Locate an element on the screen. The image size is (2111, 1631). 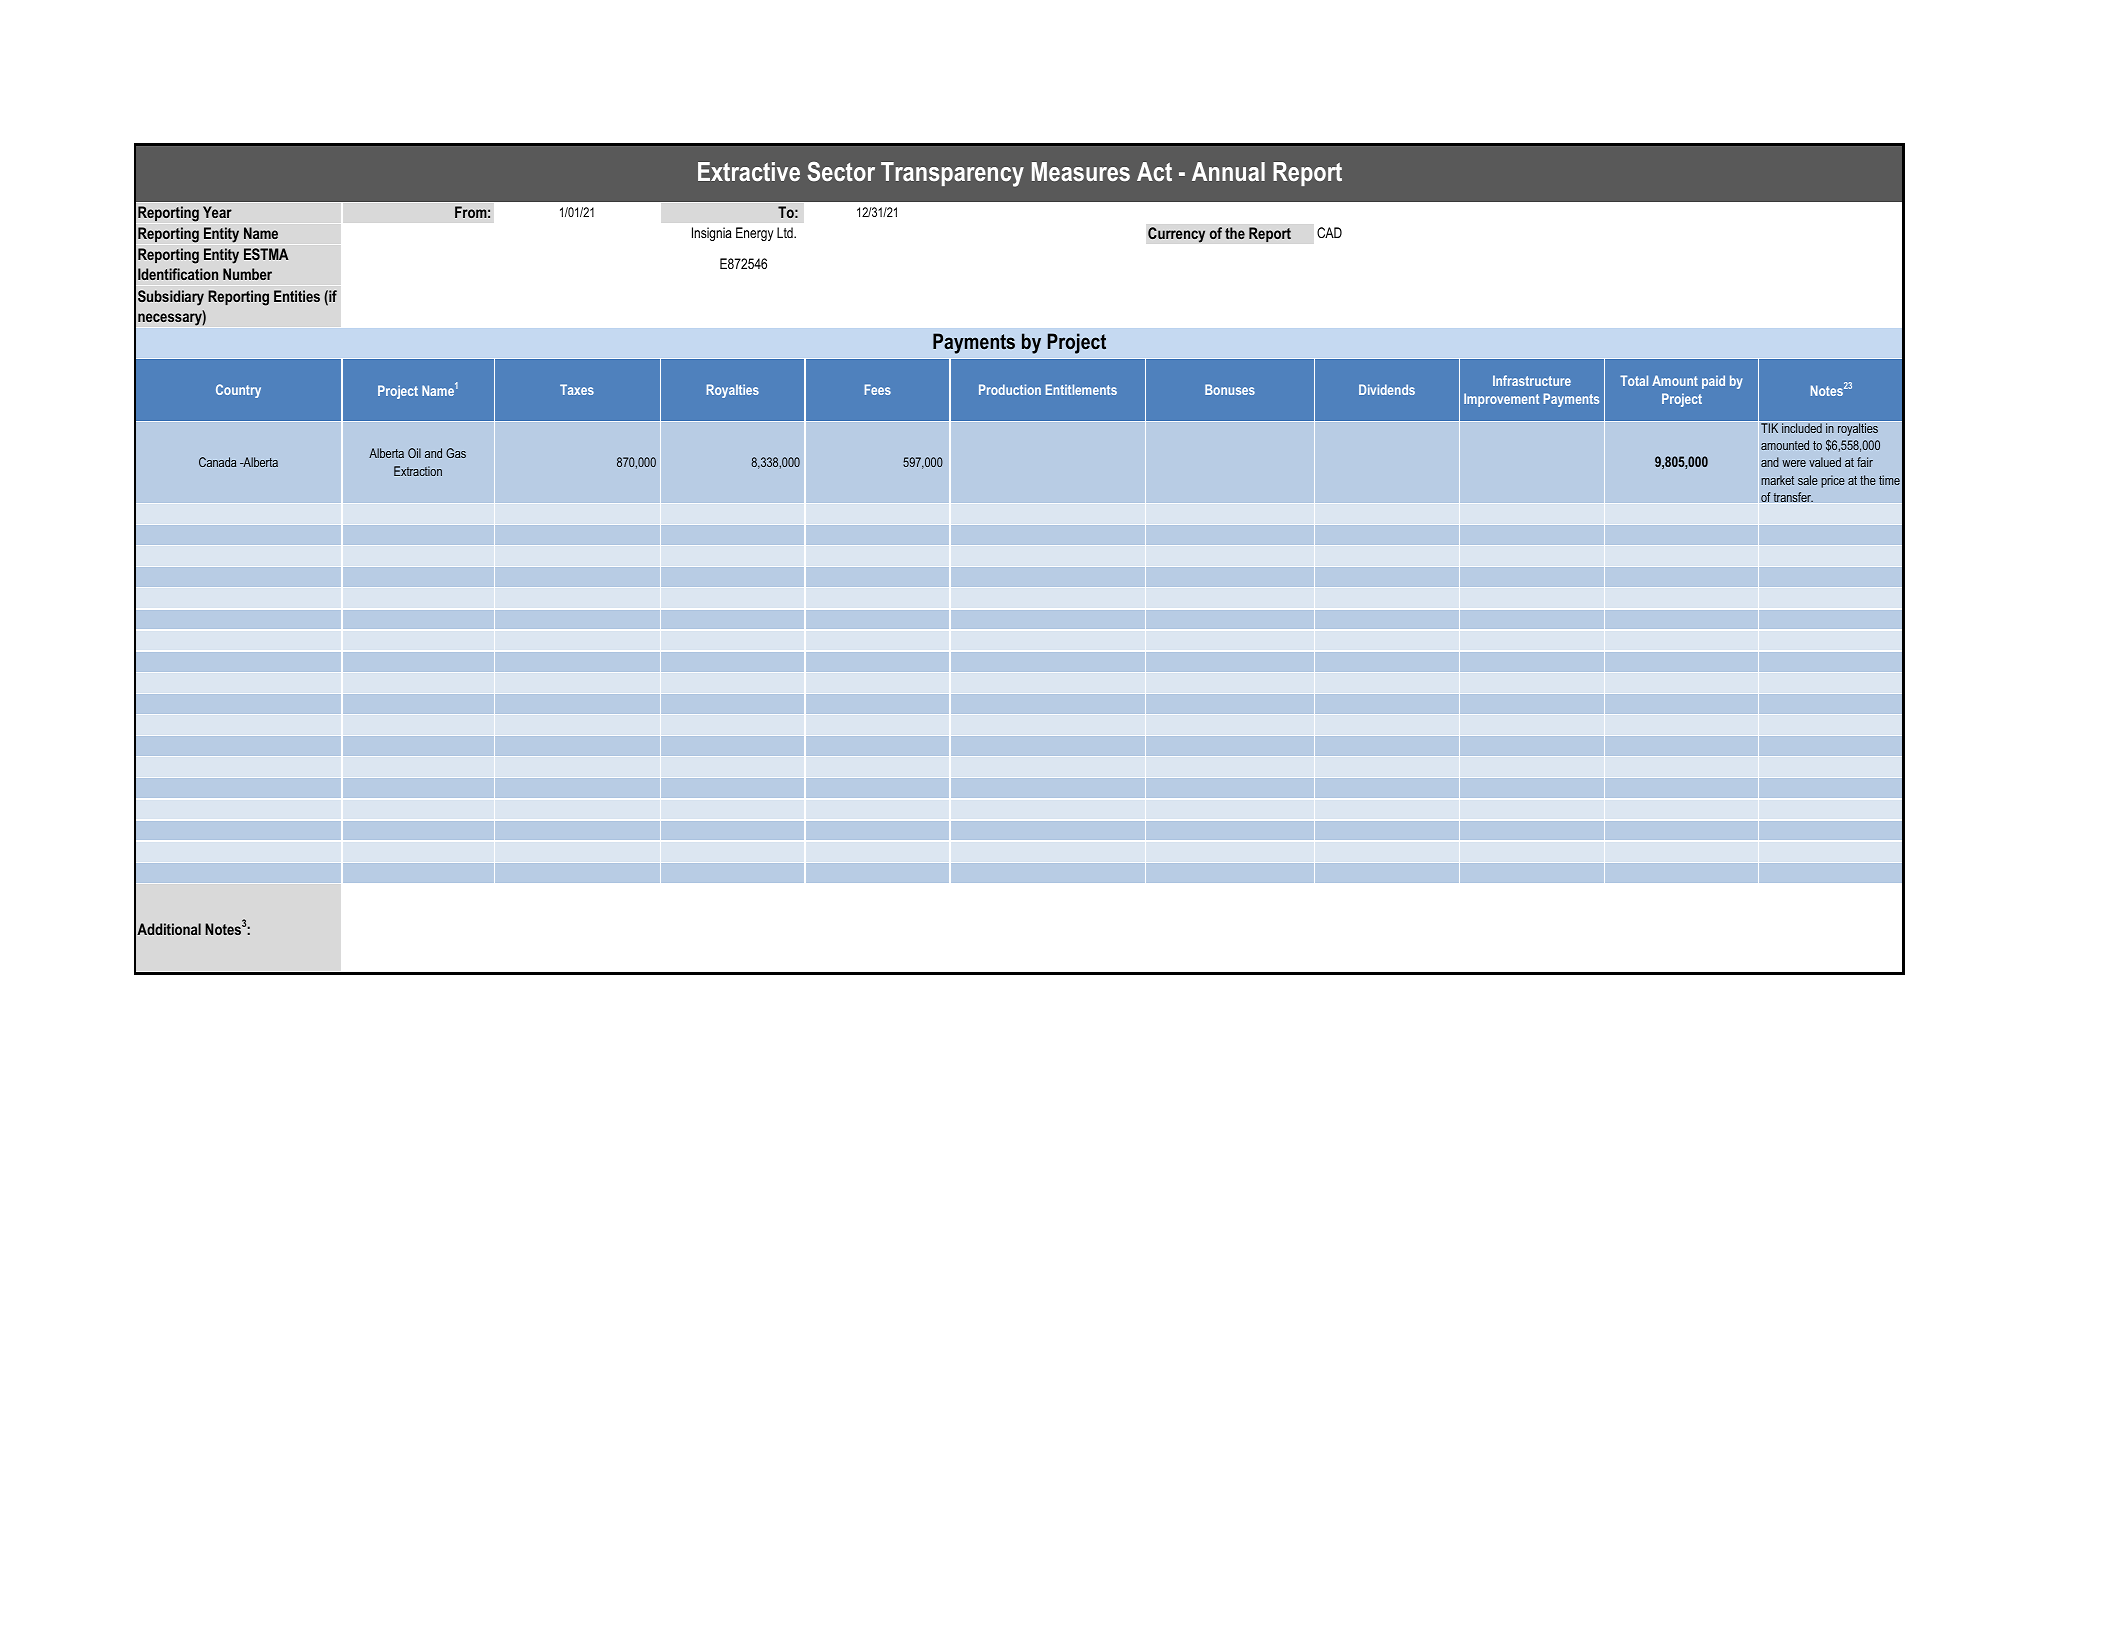
CAD is located at coordinates (1329, 232).
